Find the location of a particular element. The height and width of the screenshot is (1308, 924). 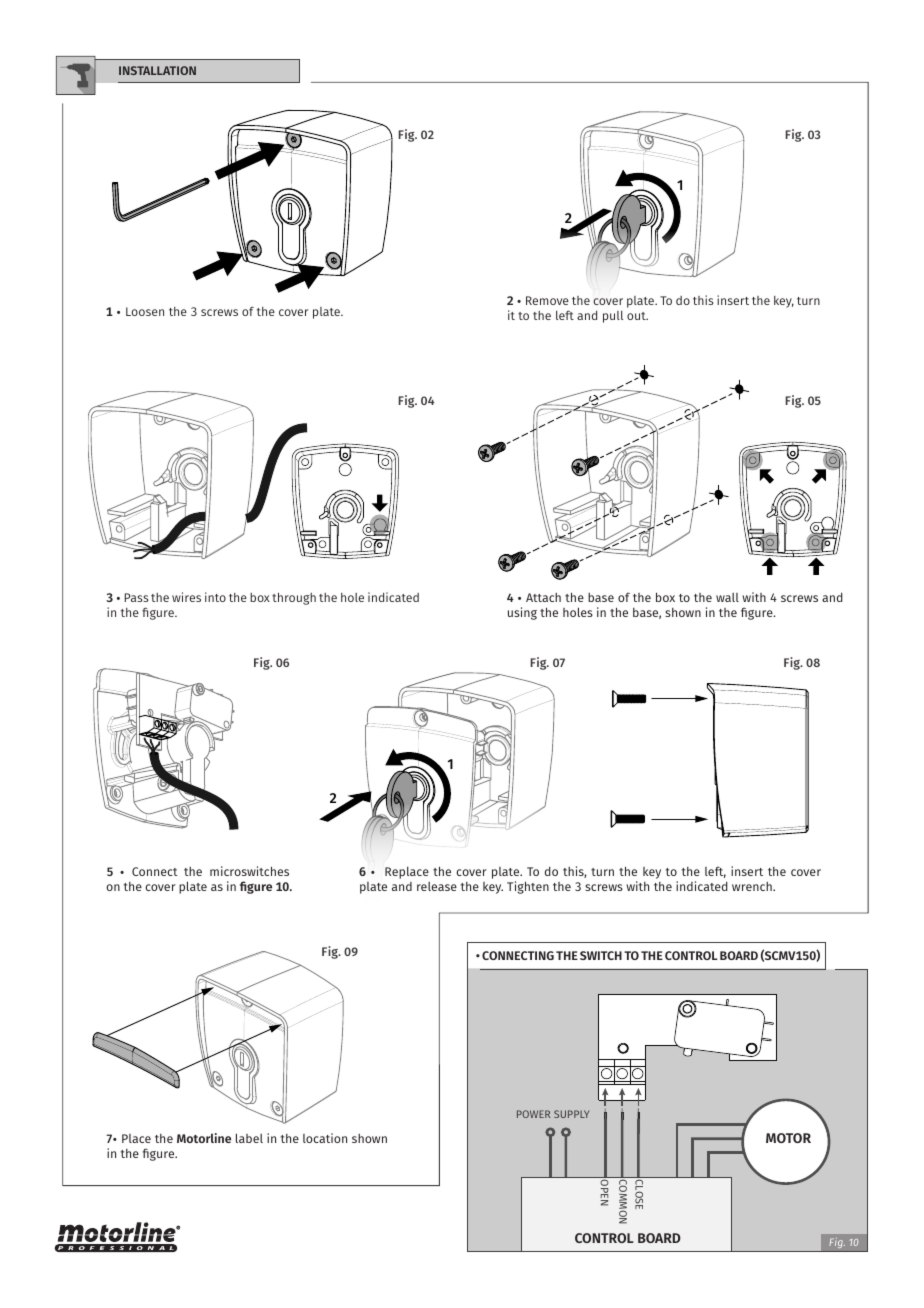

pull is located at coordinates (613, 317).
